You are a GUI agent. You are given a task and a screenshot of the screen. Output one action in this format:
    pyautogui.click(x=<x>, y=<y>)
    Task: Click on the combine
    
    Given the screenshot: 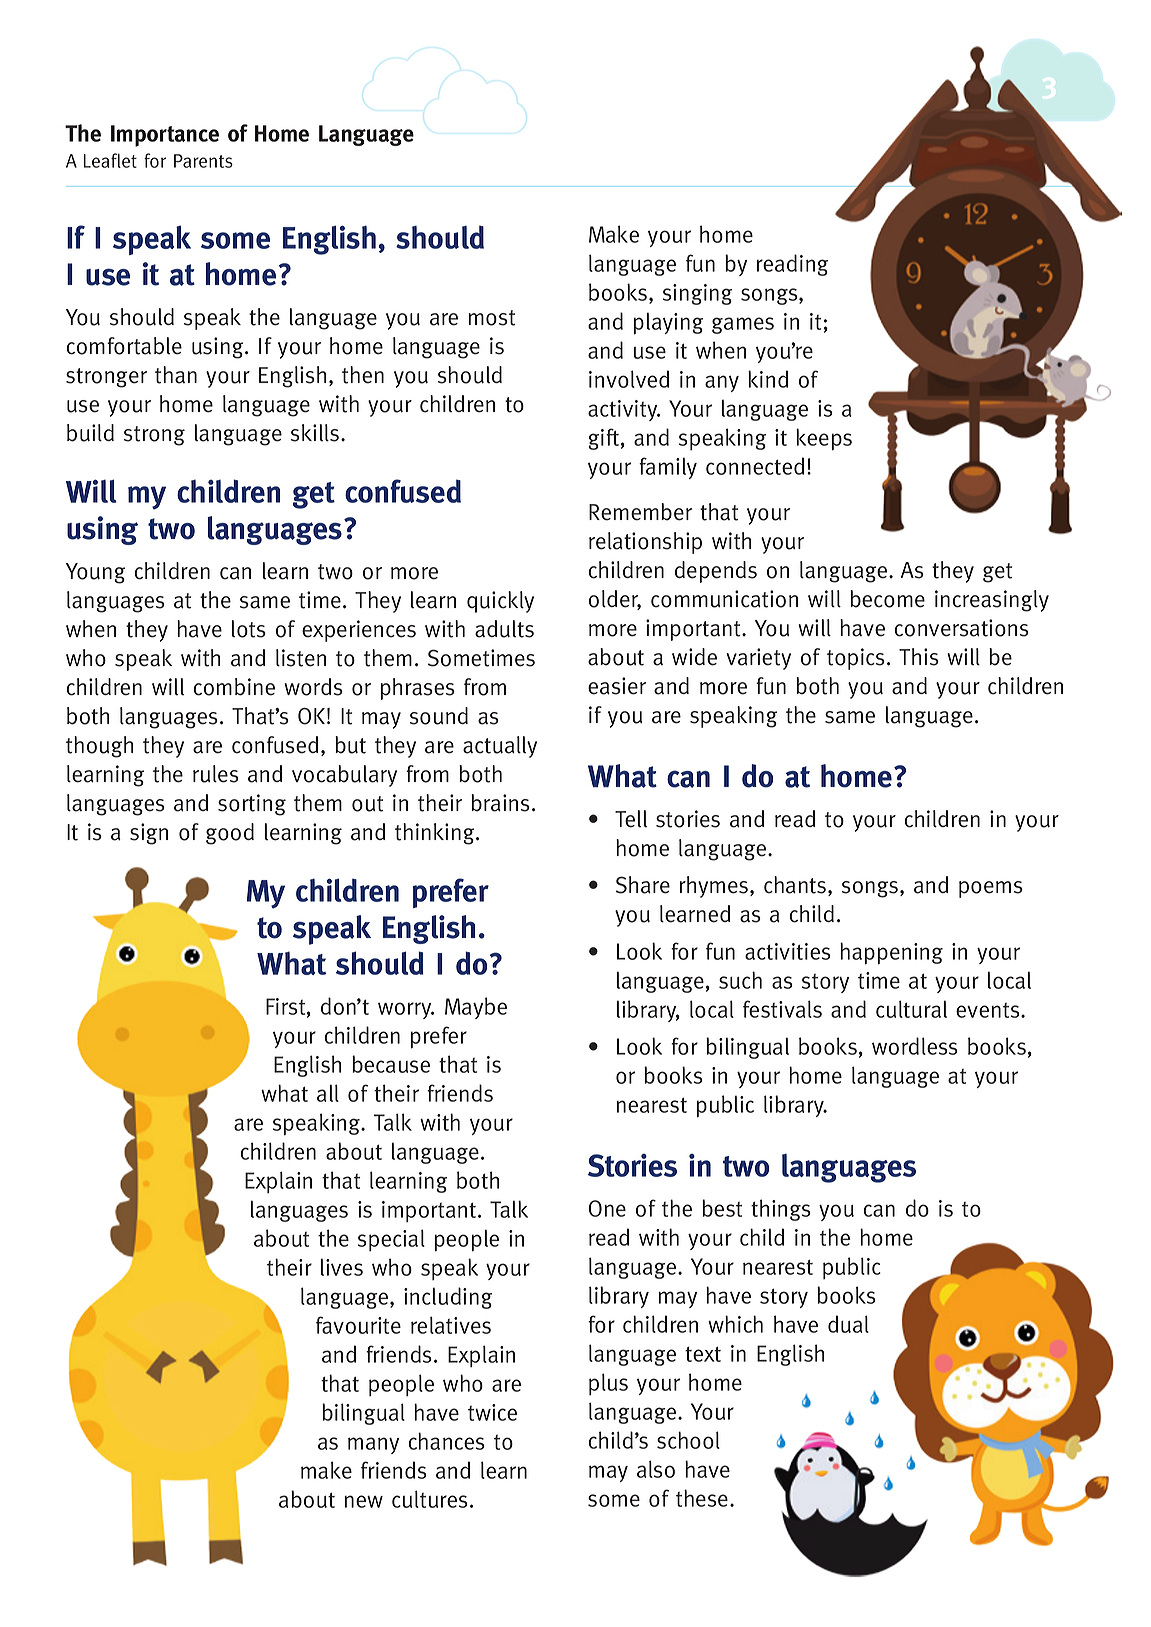 What is the action you would take?
    pyautogui.click(x=234, y=687)
